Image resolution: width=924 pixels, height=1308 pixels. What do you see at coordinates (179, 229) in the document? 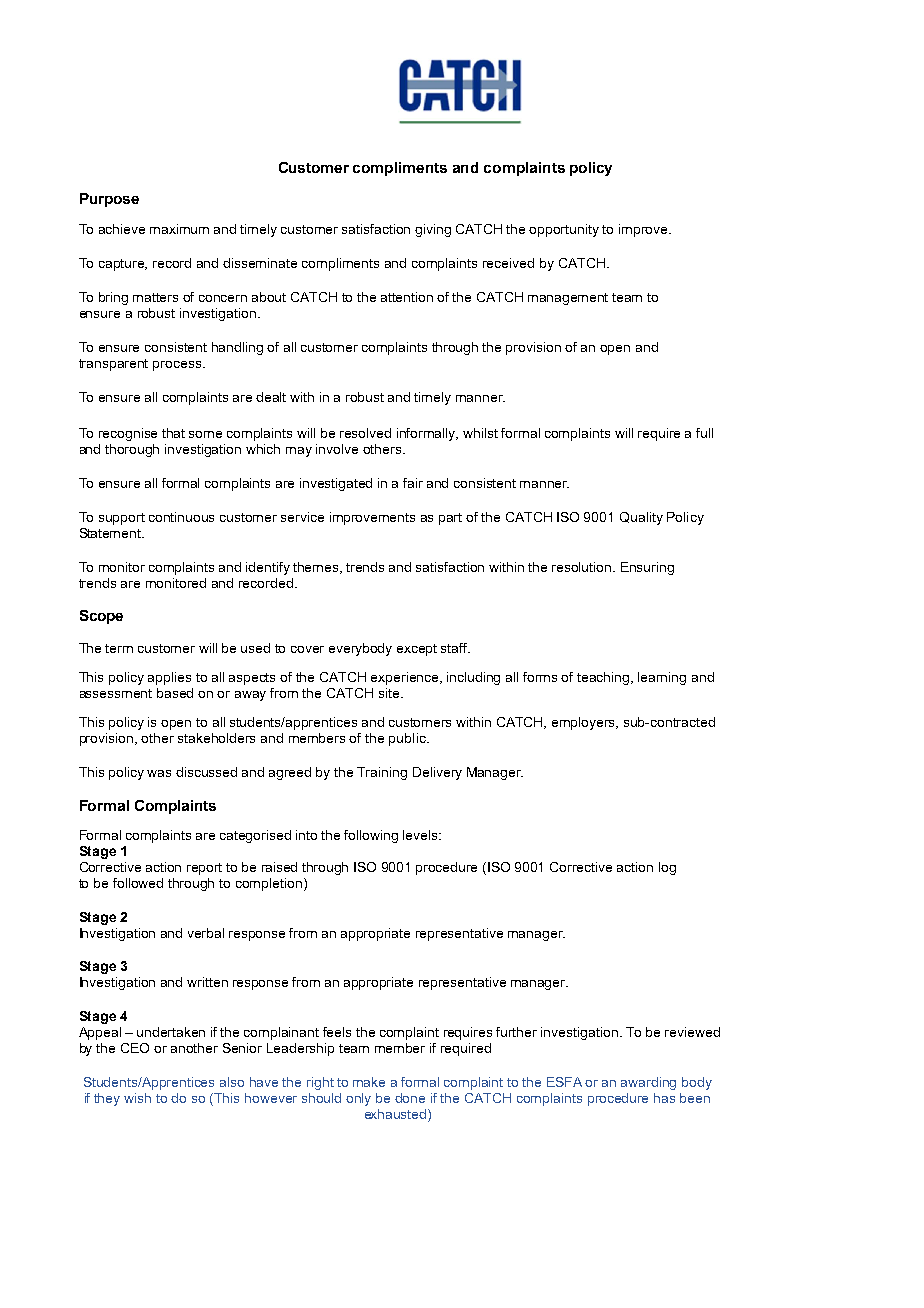
I see `maximum` at bounding box center [179, 229].
